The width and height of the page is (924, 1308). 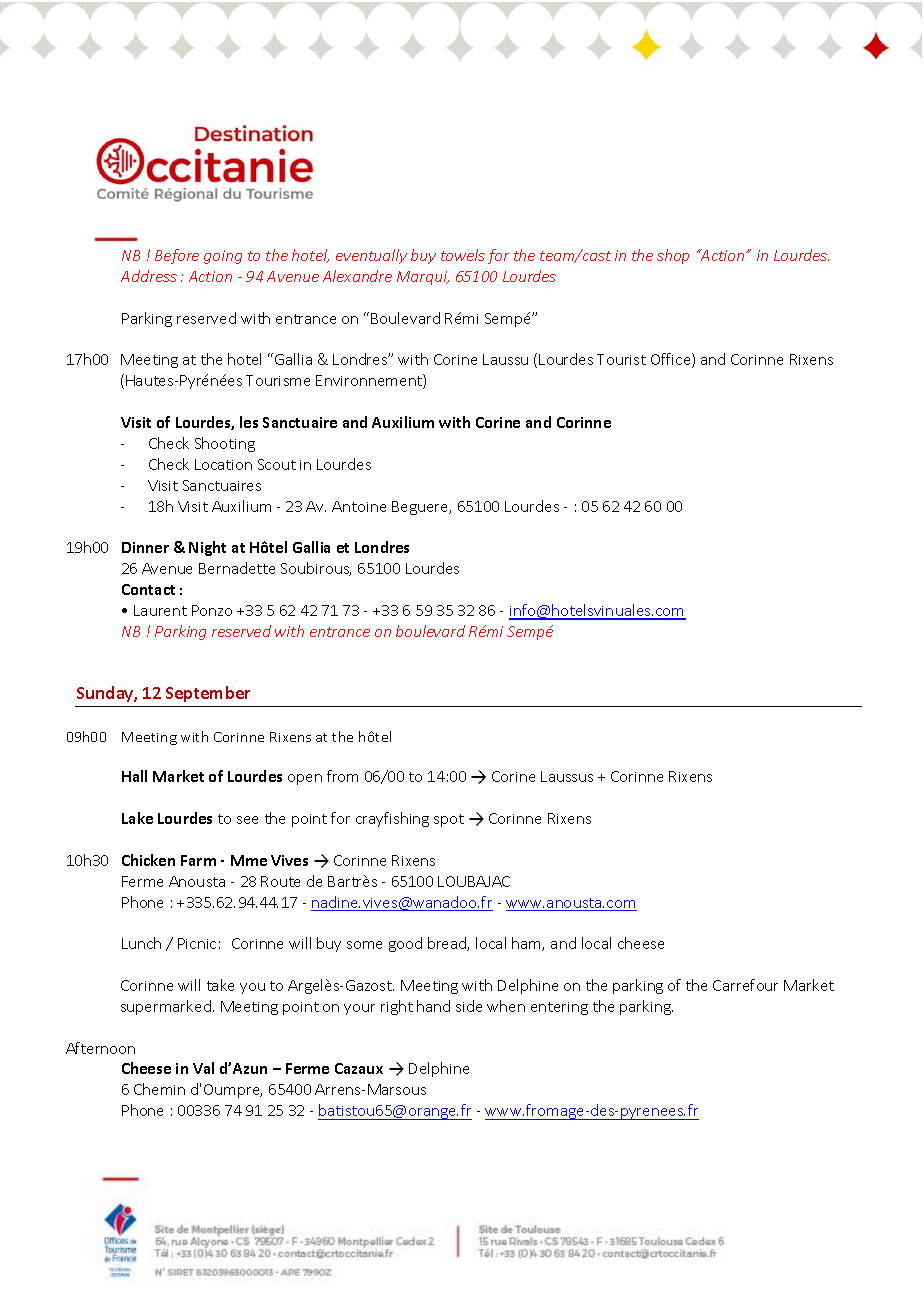 What do you see at coordinates (621, 359) in the page?
I see `Tourist` at bounding box center [621, 359].
